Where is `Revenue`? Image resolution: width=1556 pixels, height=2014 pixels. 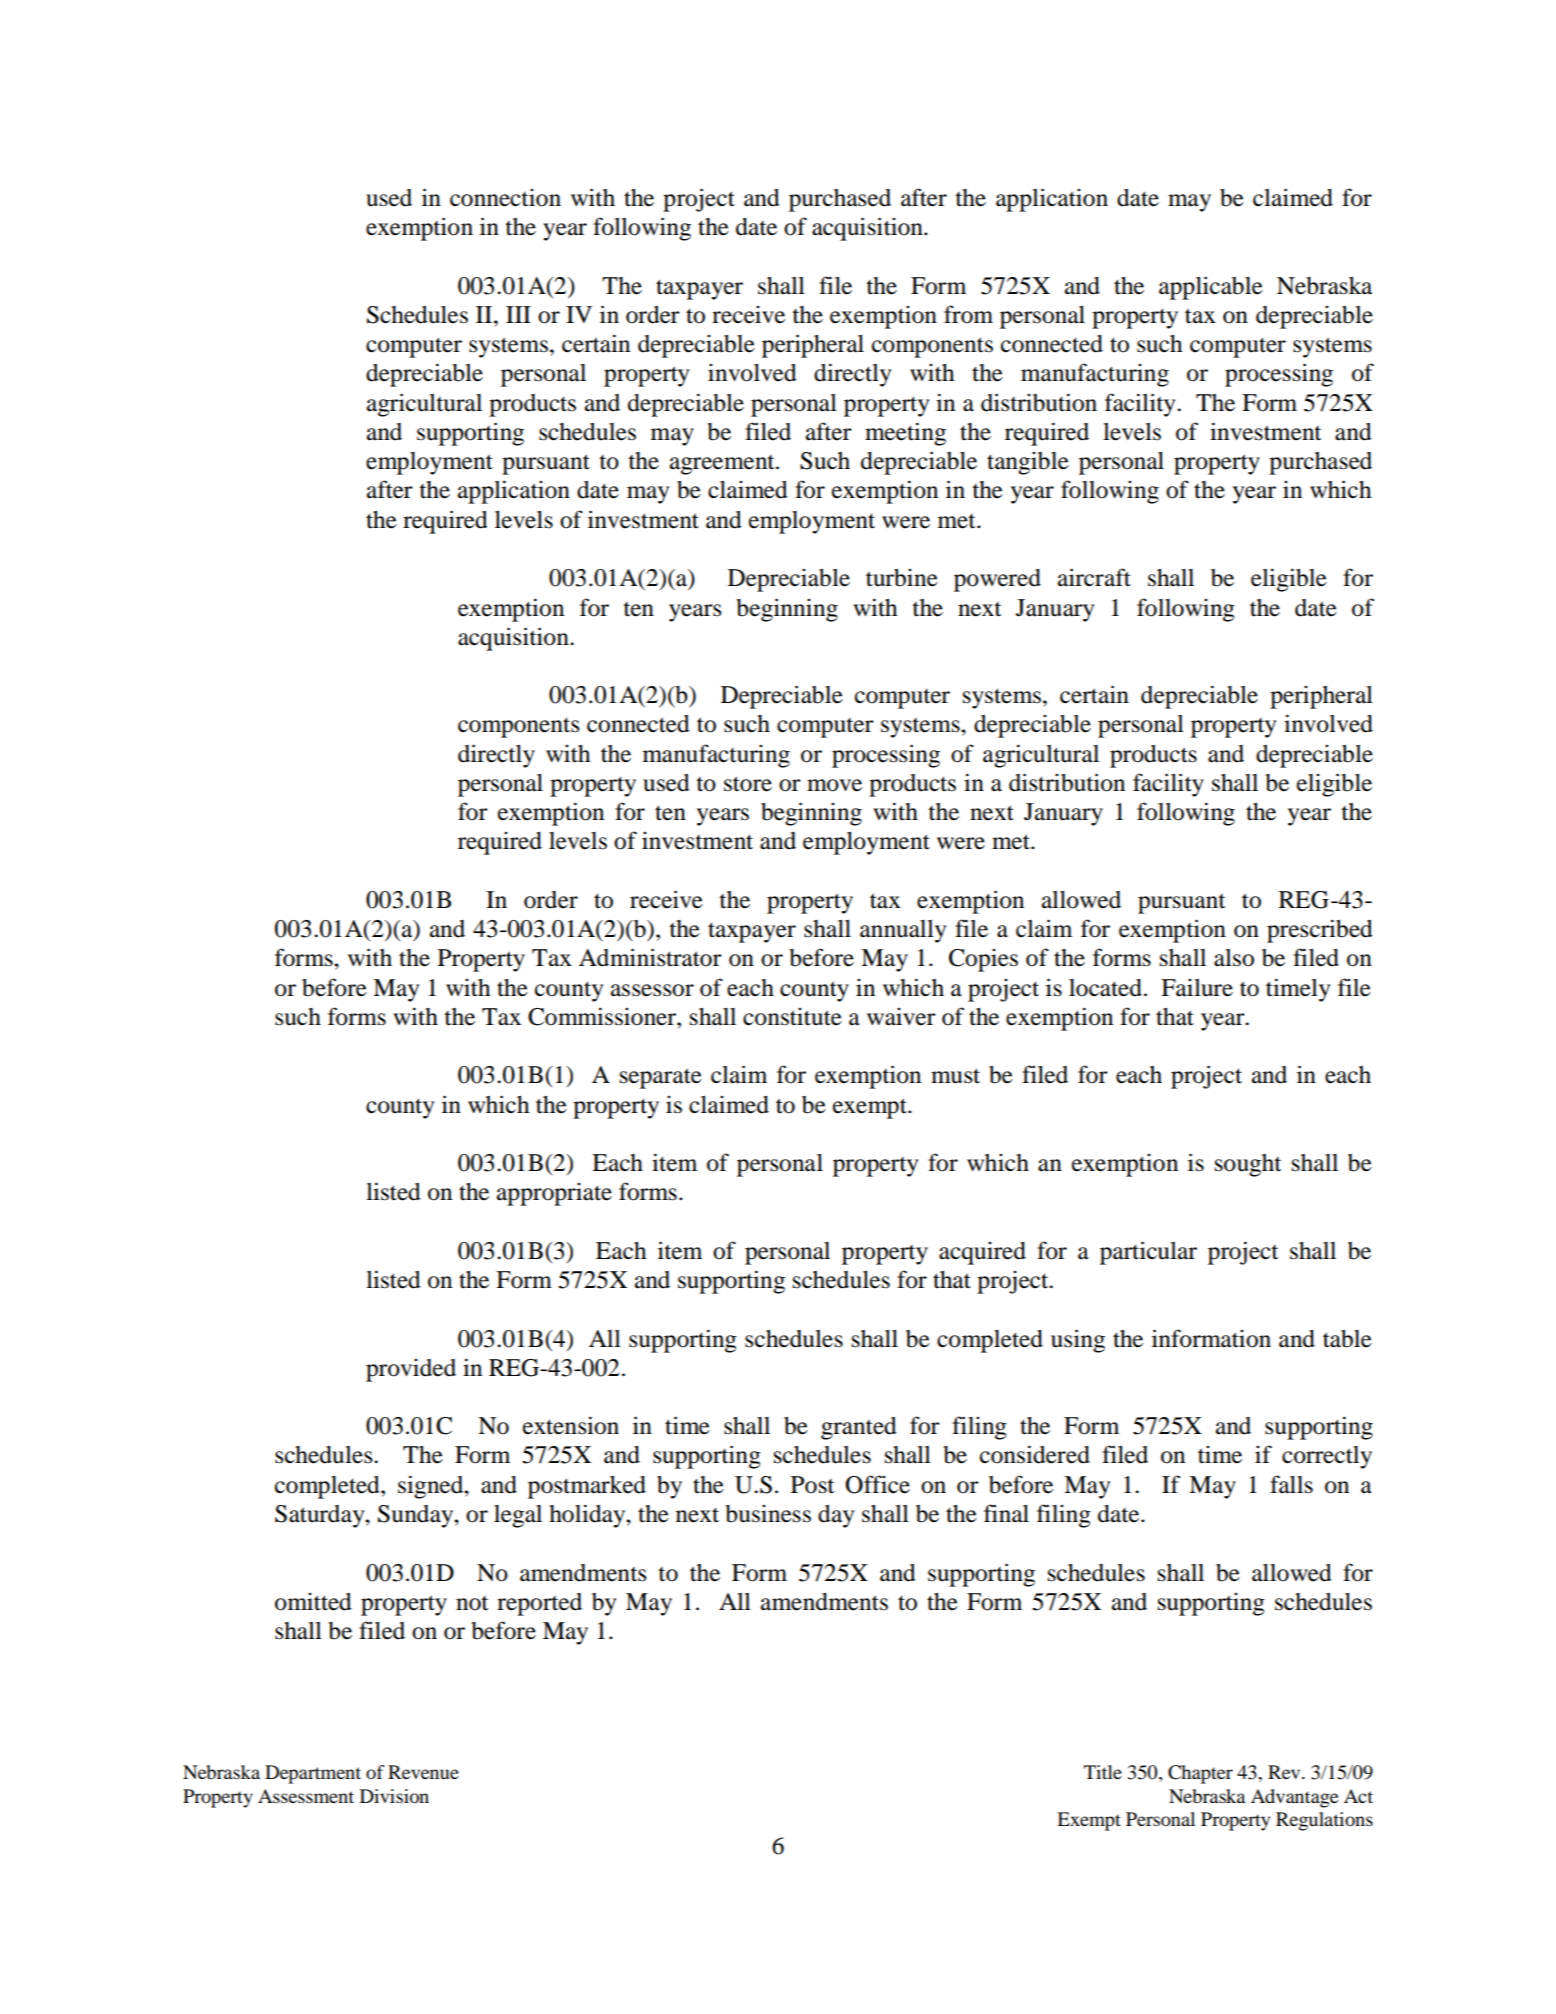 Revenue is located at coordinates (423, 1772).
